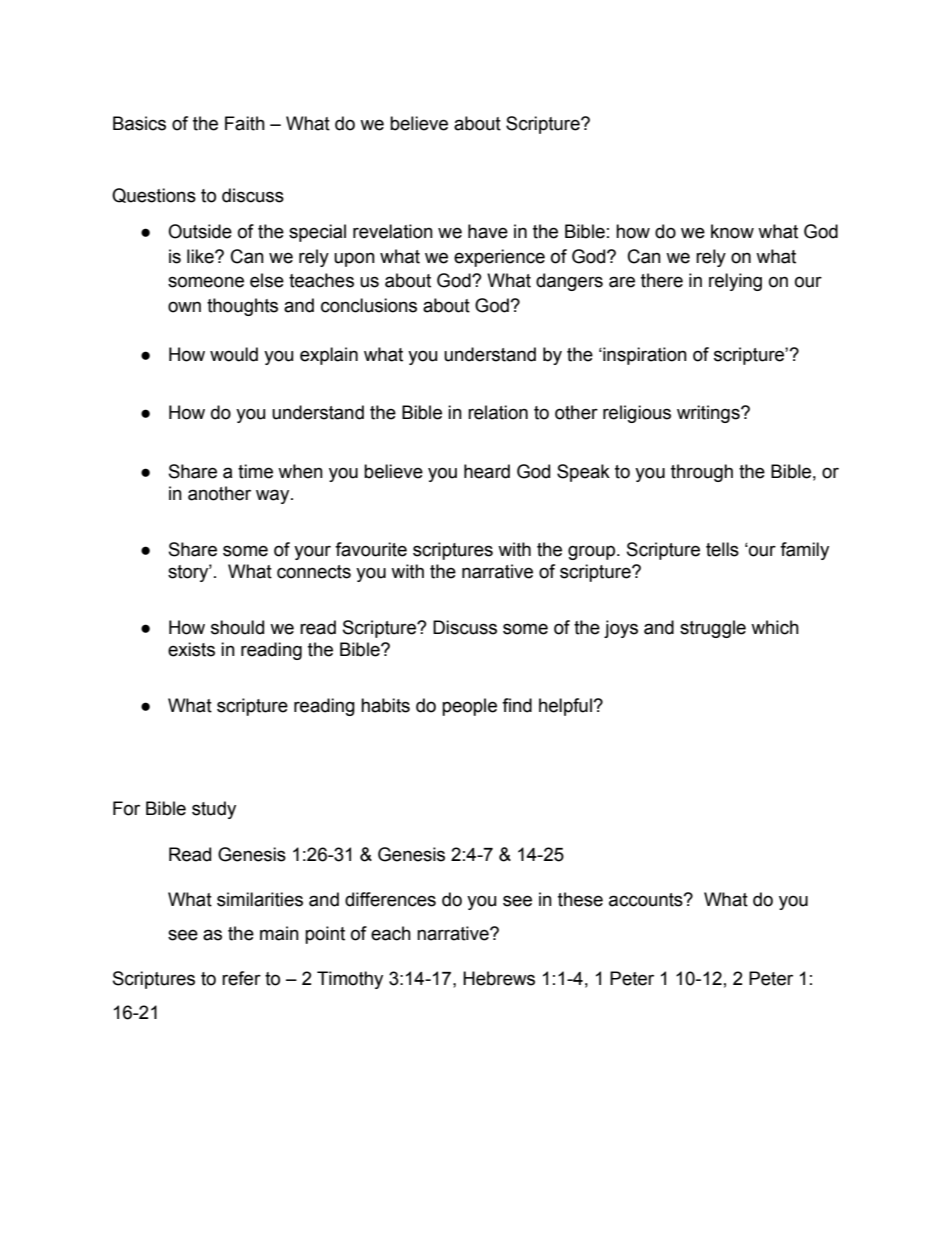  What do you see at coordinates (713, 629) in the screenshot?
I see `struggle` at bounding box center [713, 629].
